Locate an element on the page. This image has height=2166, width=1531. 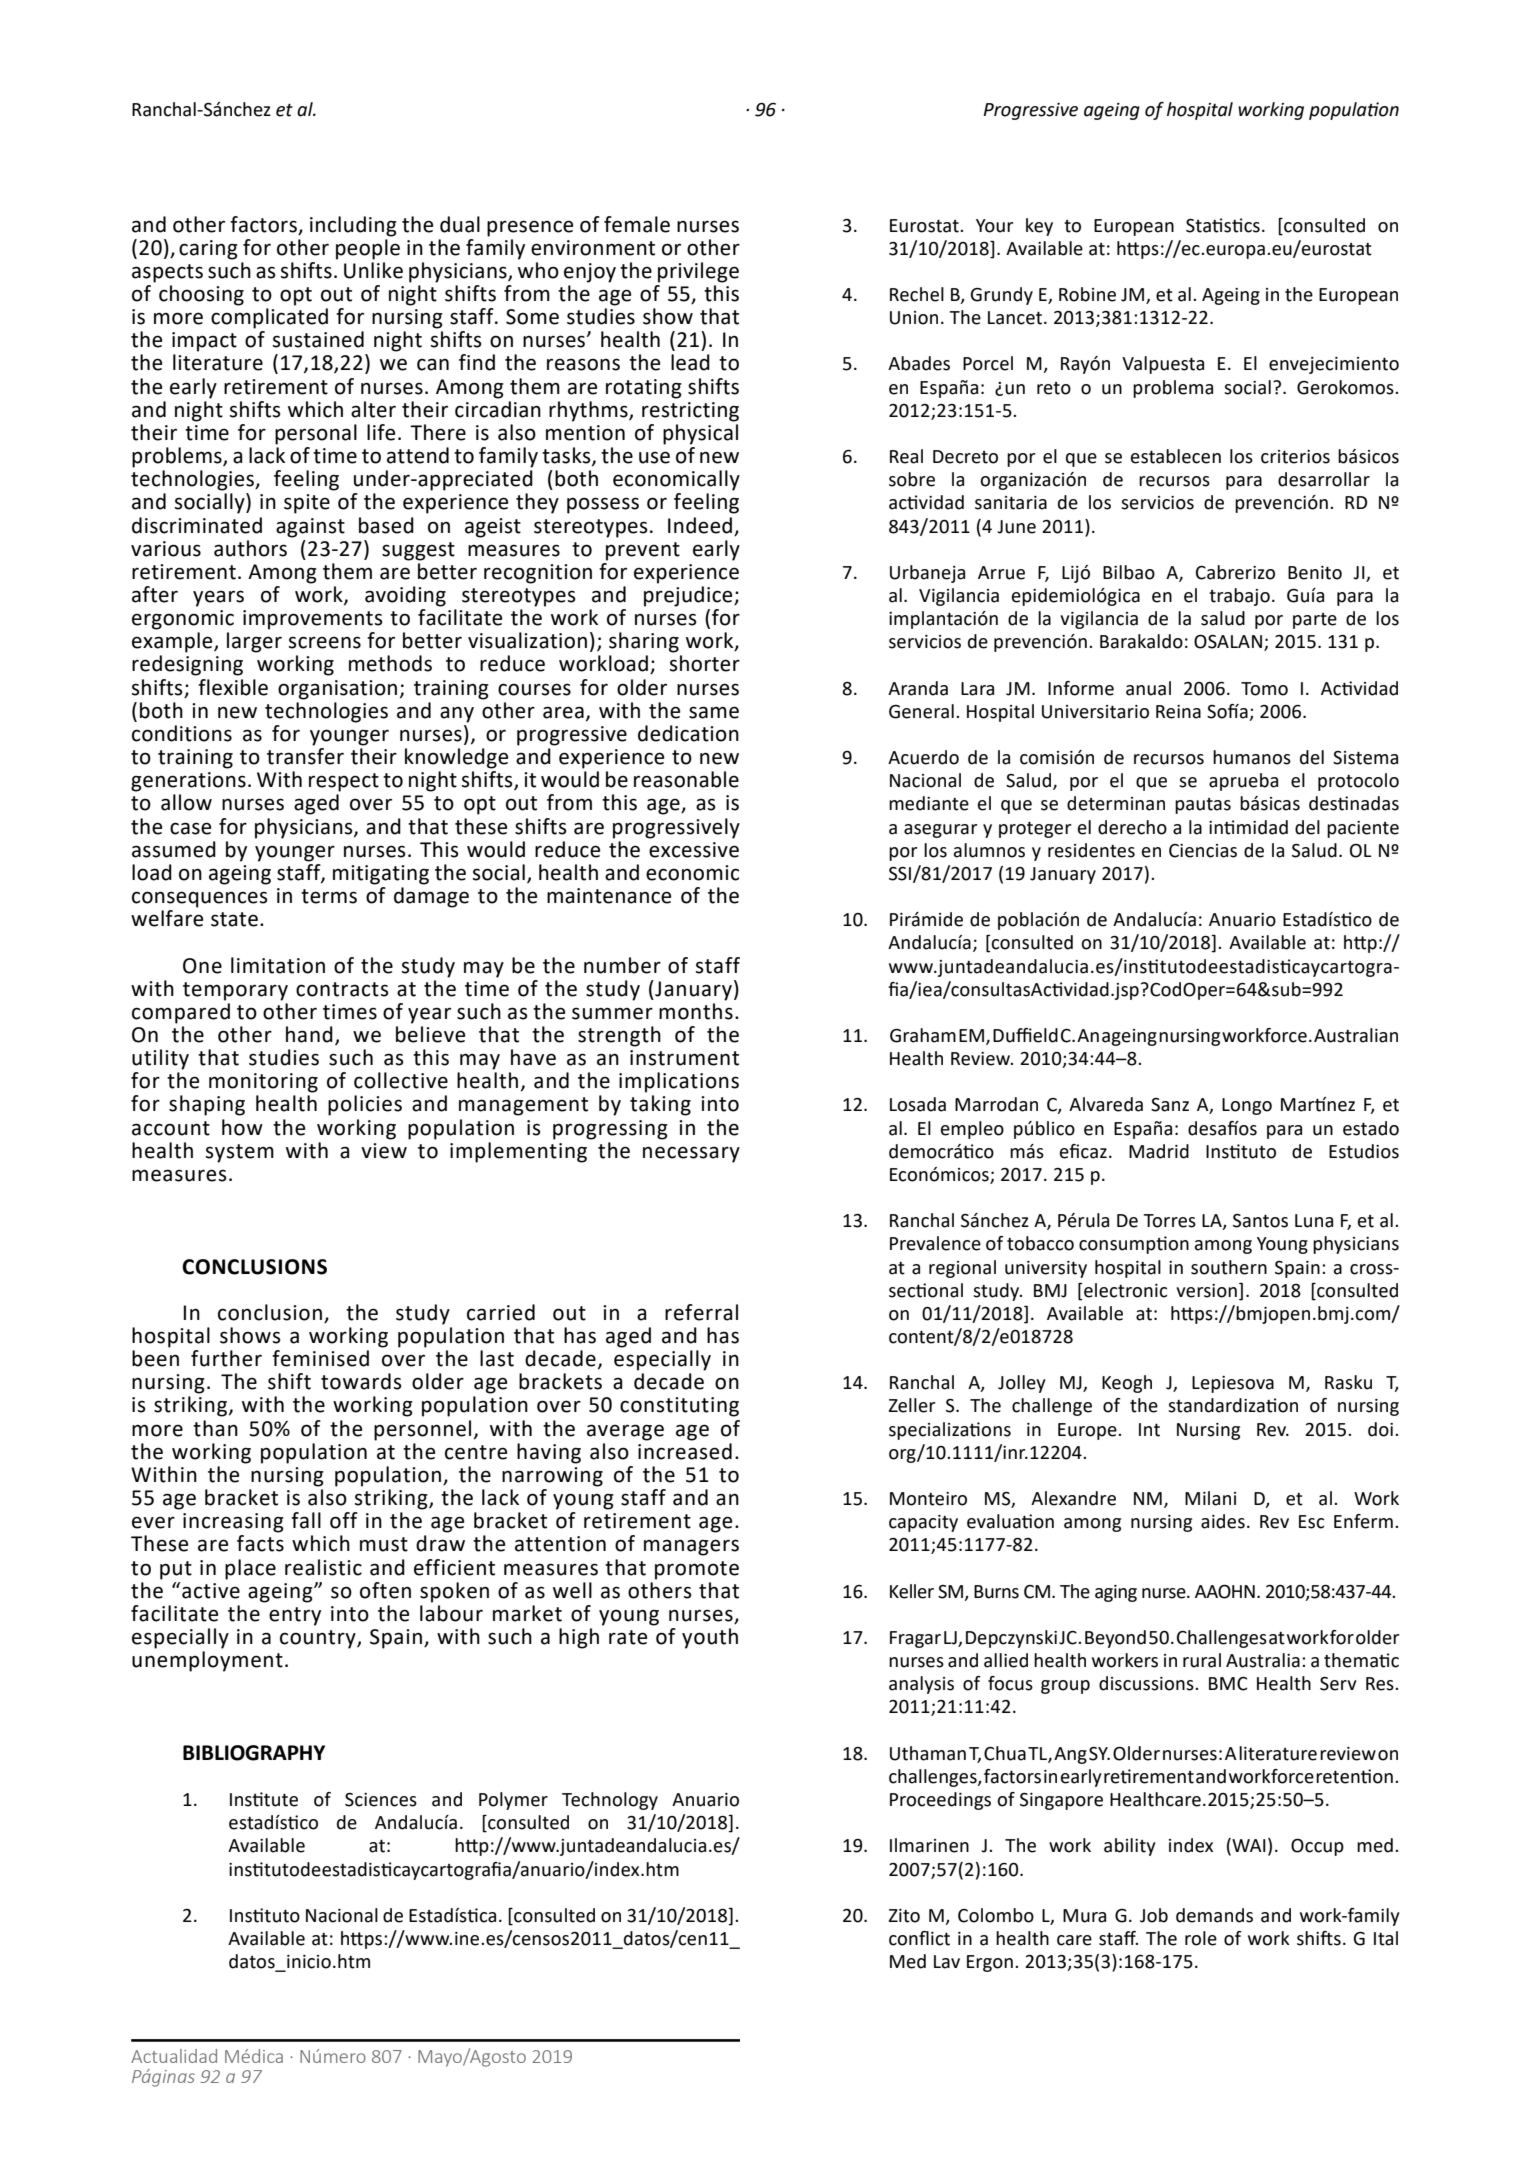
standardization is located at coordinates (1233, 1405).
